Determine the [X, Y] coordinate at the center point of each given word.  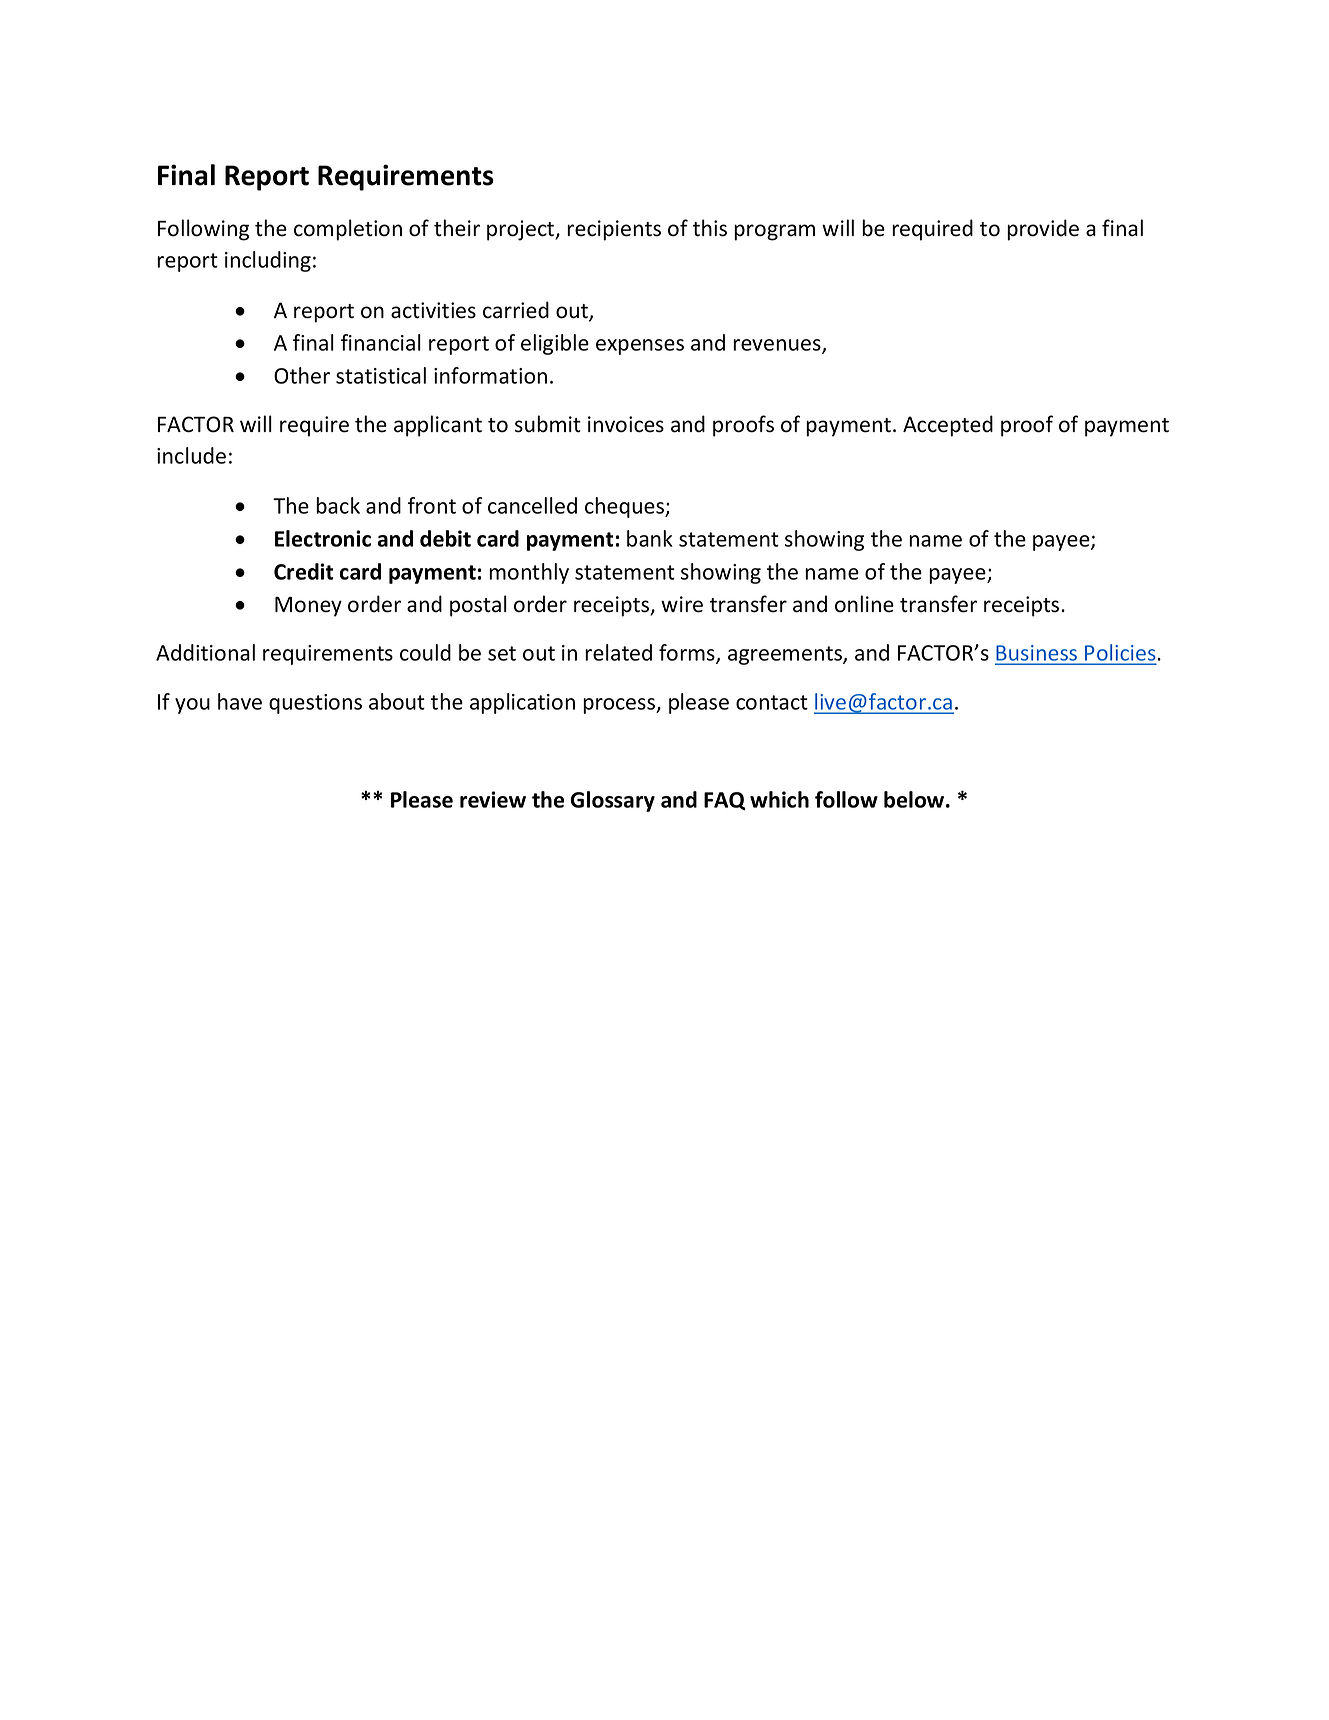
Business [1037, 654]
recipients [614, 230]
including [268, 261]
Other [302, 375]
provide [1043, 230]
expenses [640, 347]
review [493, 799]
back [338, 505]
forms [688, 654]
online [864, 604]
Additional [205, 652]
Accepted [948, 426]
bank [650, 538]
